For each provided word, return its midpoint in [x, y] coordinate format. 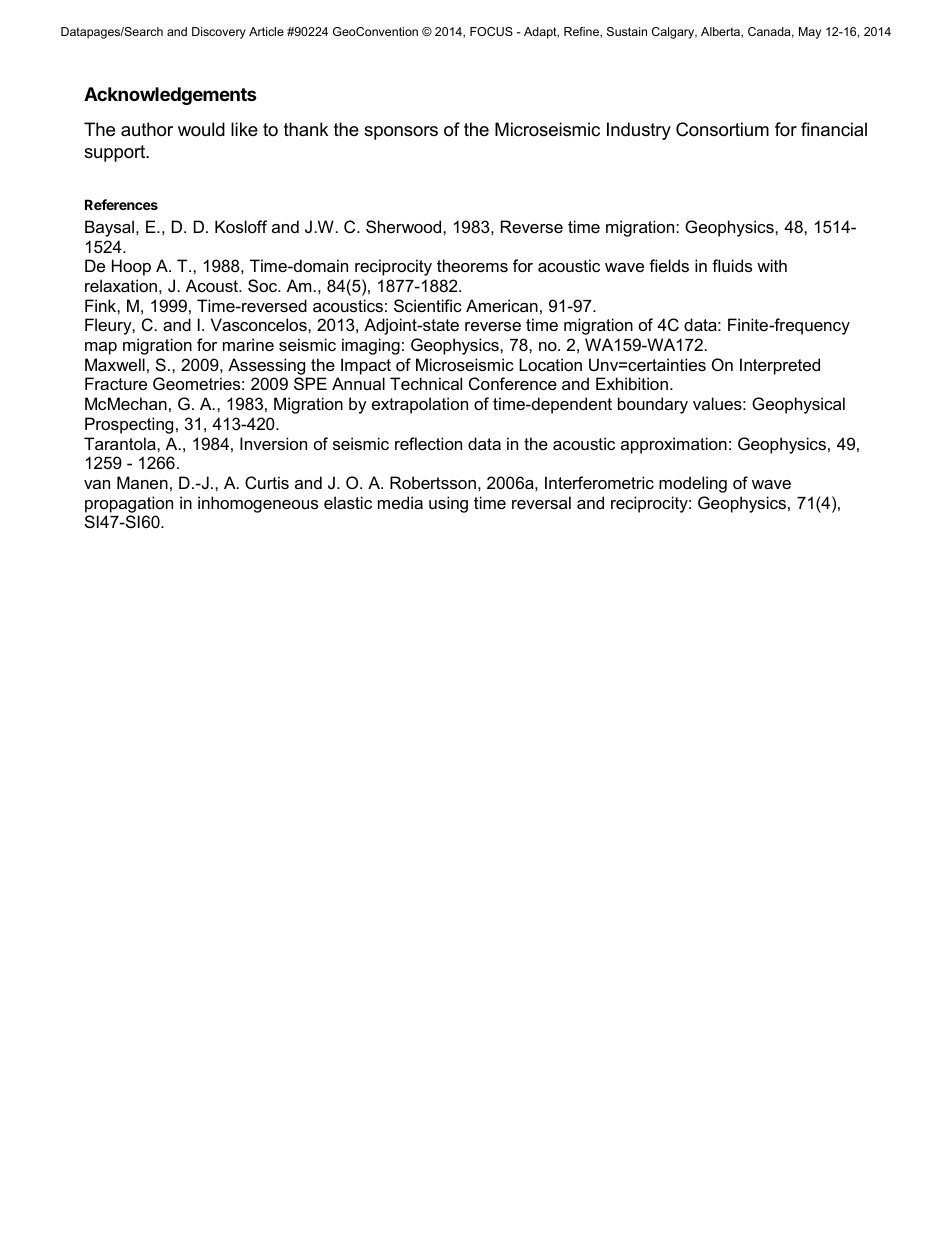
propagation [129, 504]
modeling [693, 484]
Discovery [219, 33]
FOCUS [491, 31]
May [810, 33]
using [448, 504]
